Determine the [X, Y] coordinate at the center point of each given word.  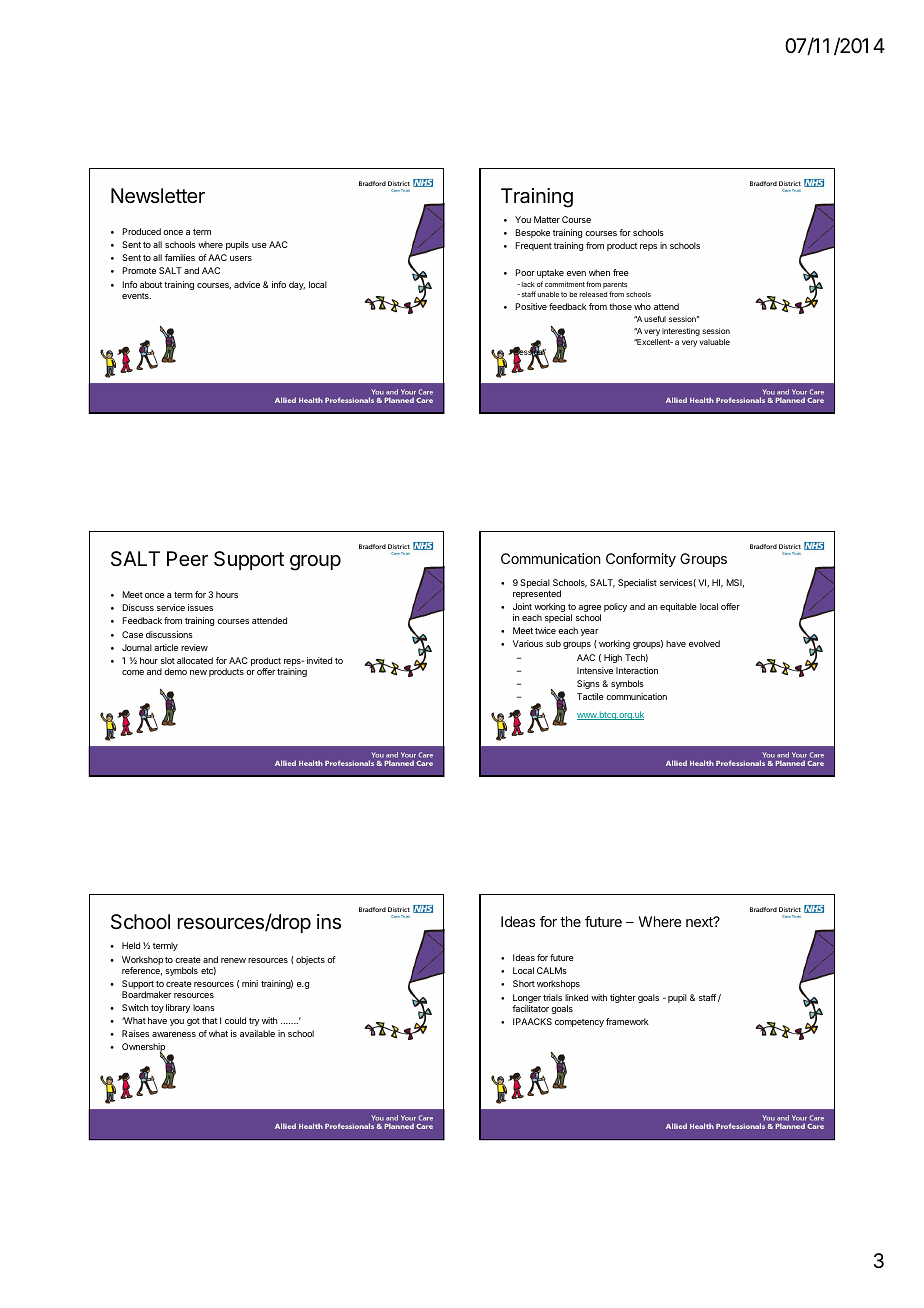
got [193, 1022]
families [180, 257]
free [621, 272]
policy [615, 607]
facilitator [530, 1008]
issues [200, 607]
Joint [522, 606]
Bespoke [533, 233]
